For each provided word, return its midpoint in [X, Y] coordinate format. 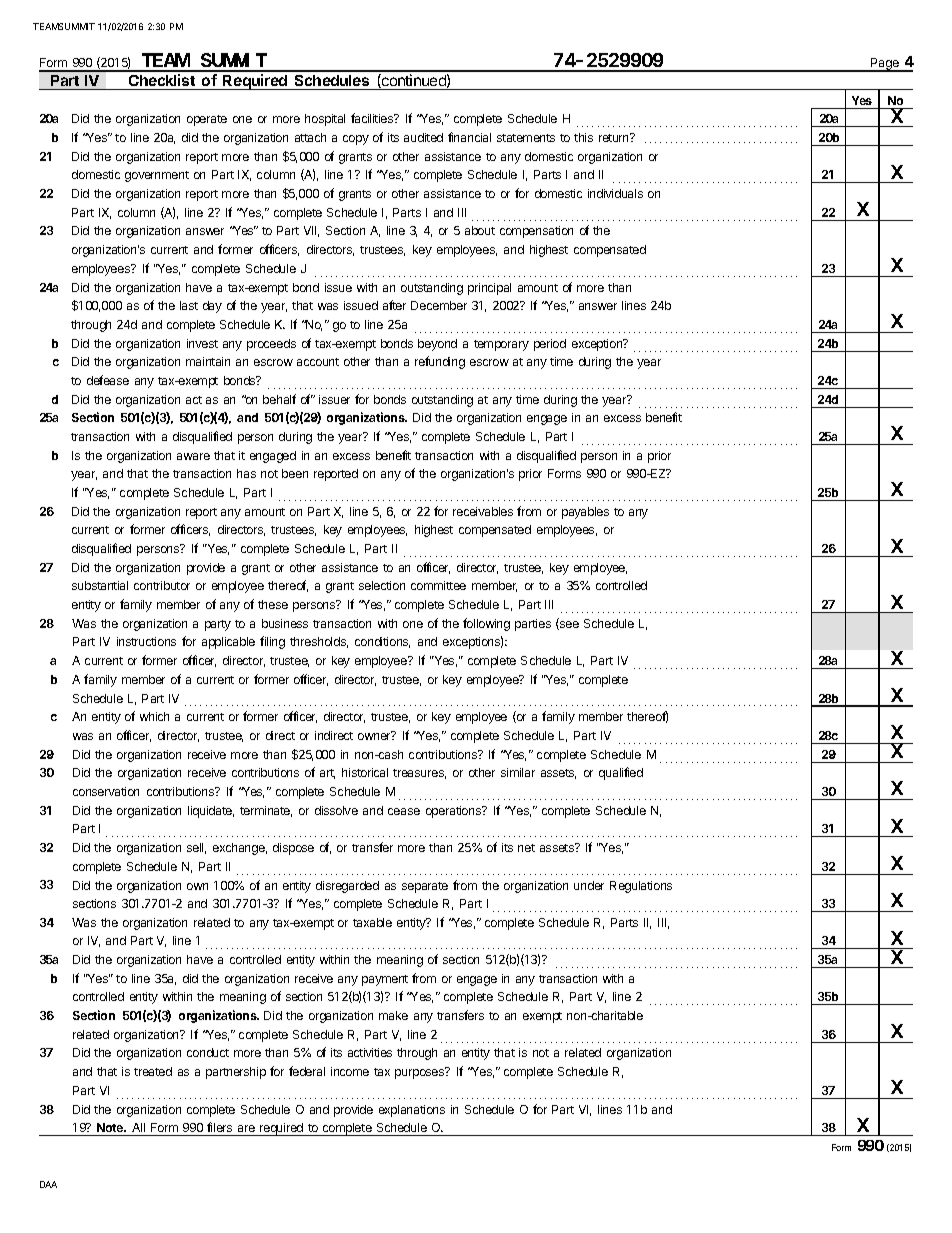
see [568, 625]
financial [469, 137]
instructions [146, 641]
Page [885, 65]
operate [207, 120]
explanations [412, 1111]
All [138, 1127]
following [486, 624]
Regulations [641, 887]
